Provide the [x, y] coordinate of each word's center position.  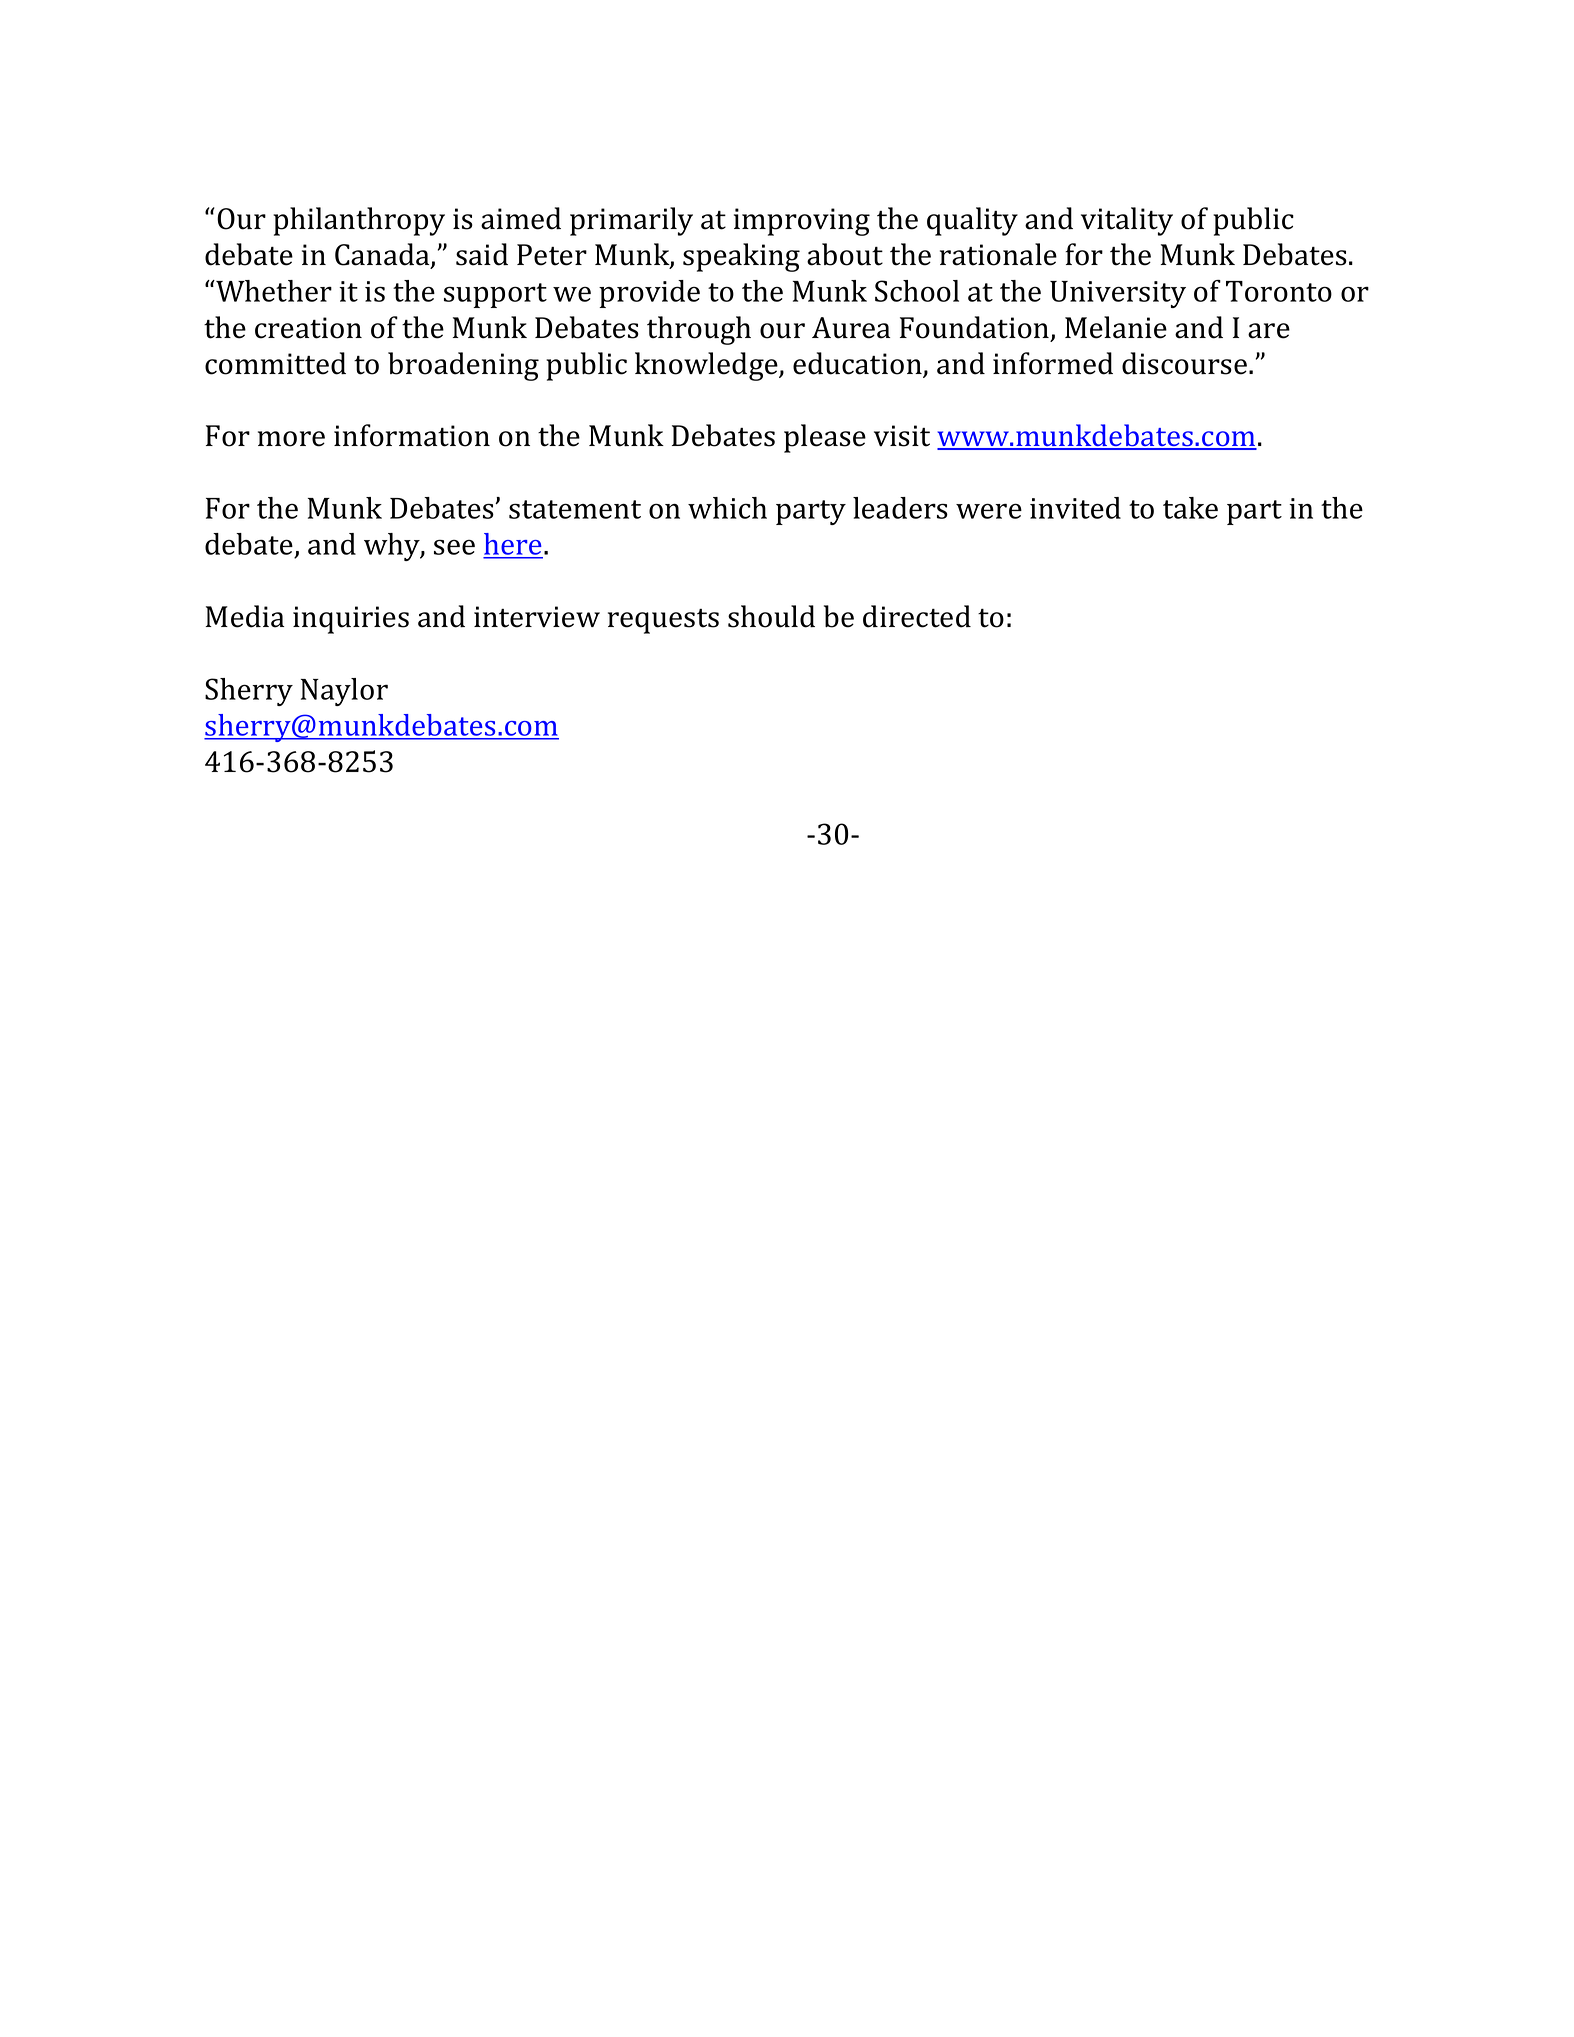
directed [917, 616]
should [771, 616]
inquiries [351, 620]
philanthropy [359, 221]
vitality [1127, 221]
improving [802, 222]
